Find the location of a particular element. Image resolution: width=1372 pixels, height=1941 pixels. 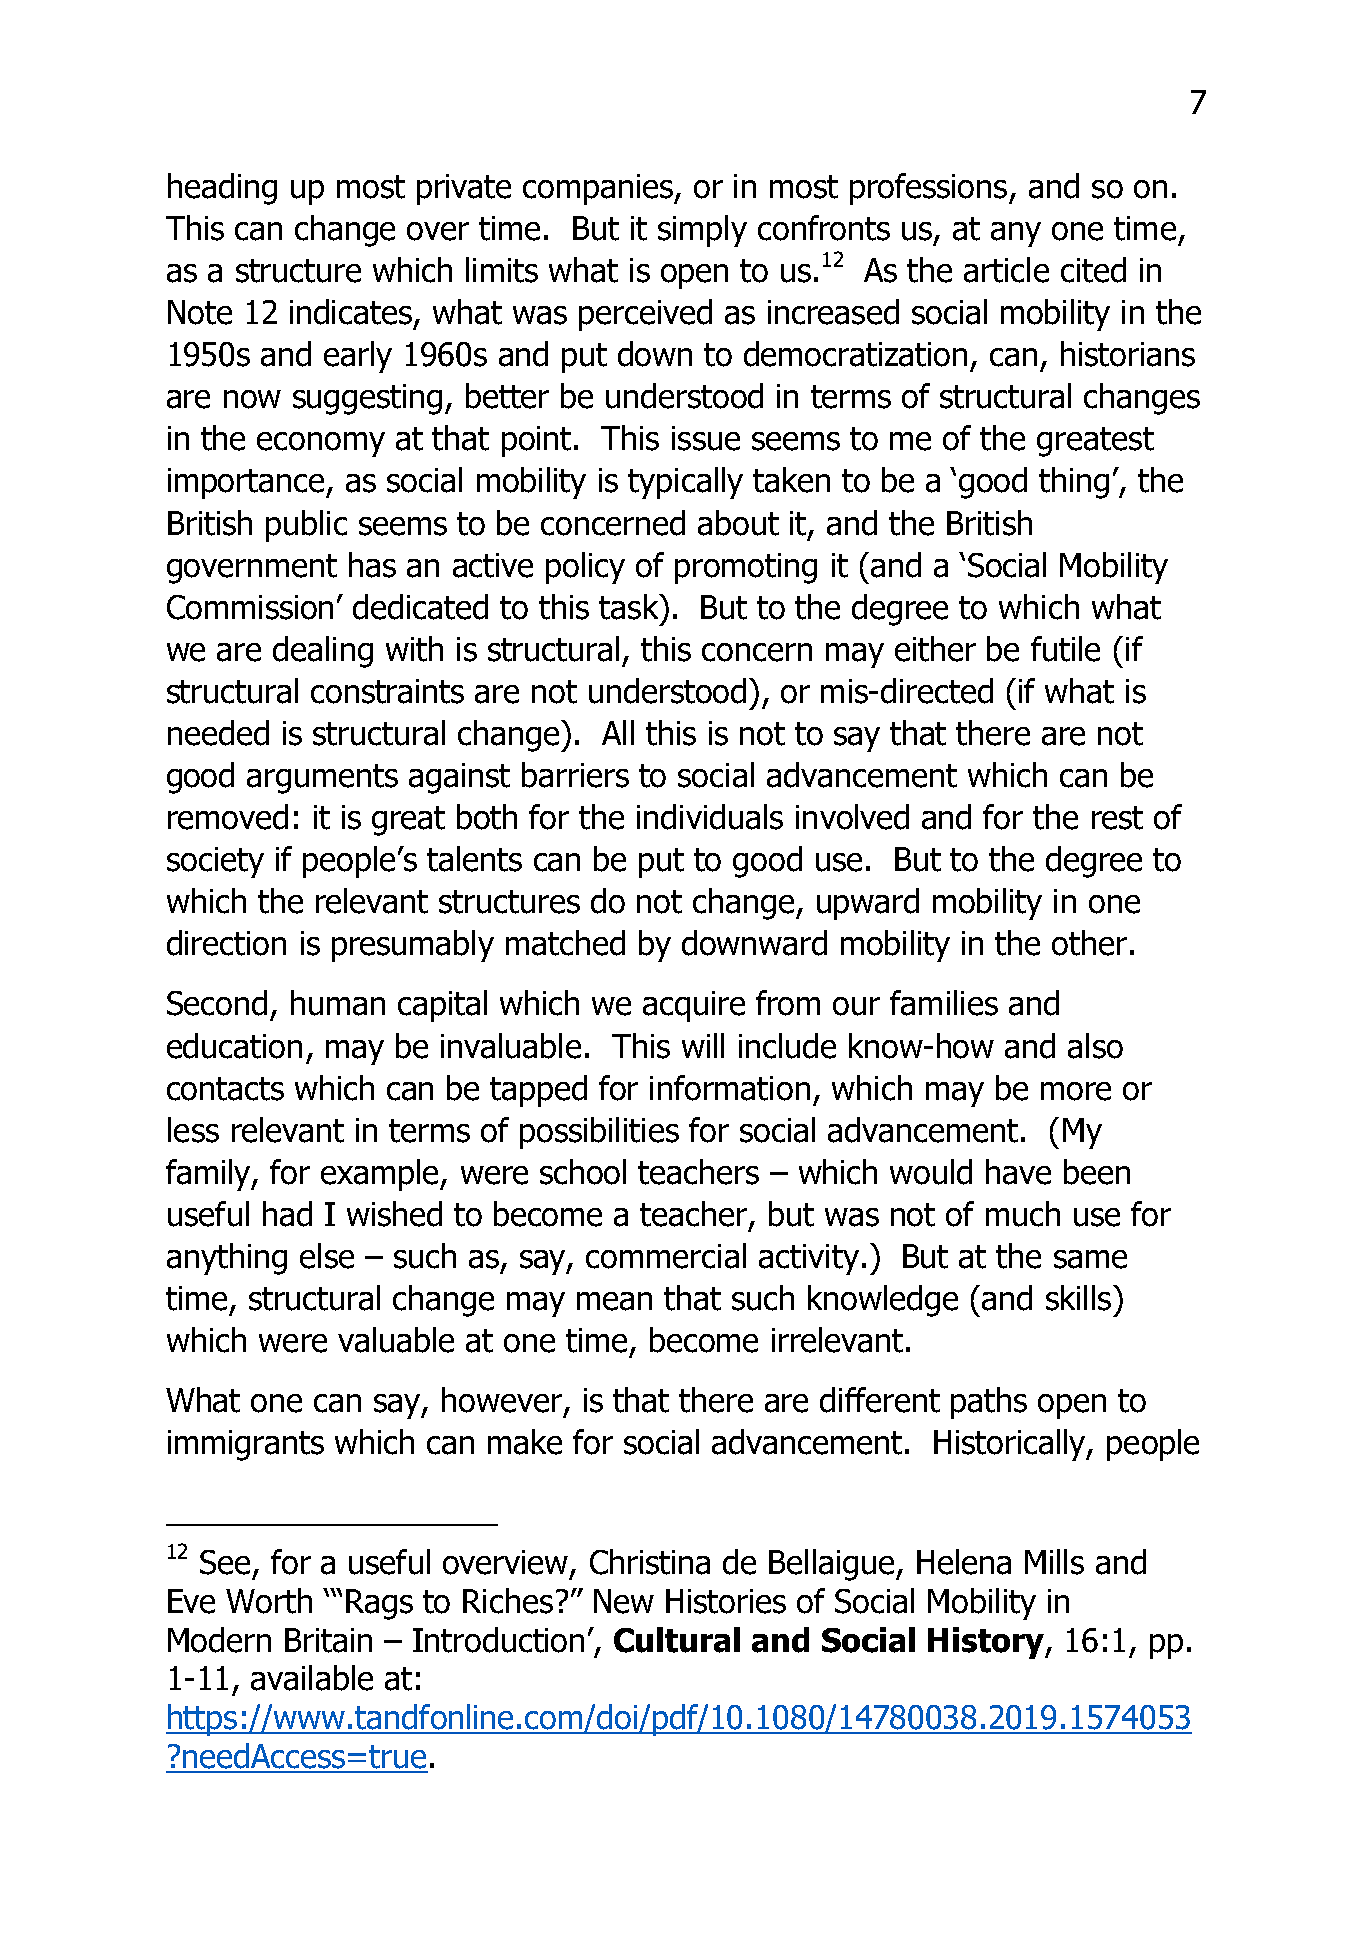

Britain is located at coordinates (328, 1640).
